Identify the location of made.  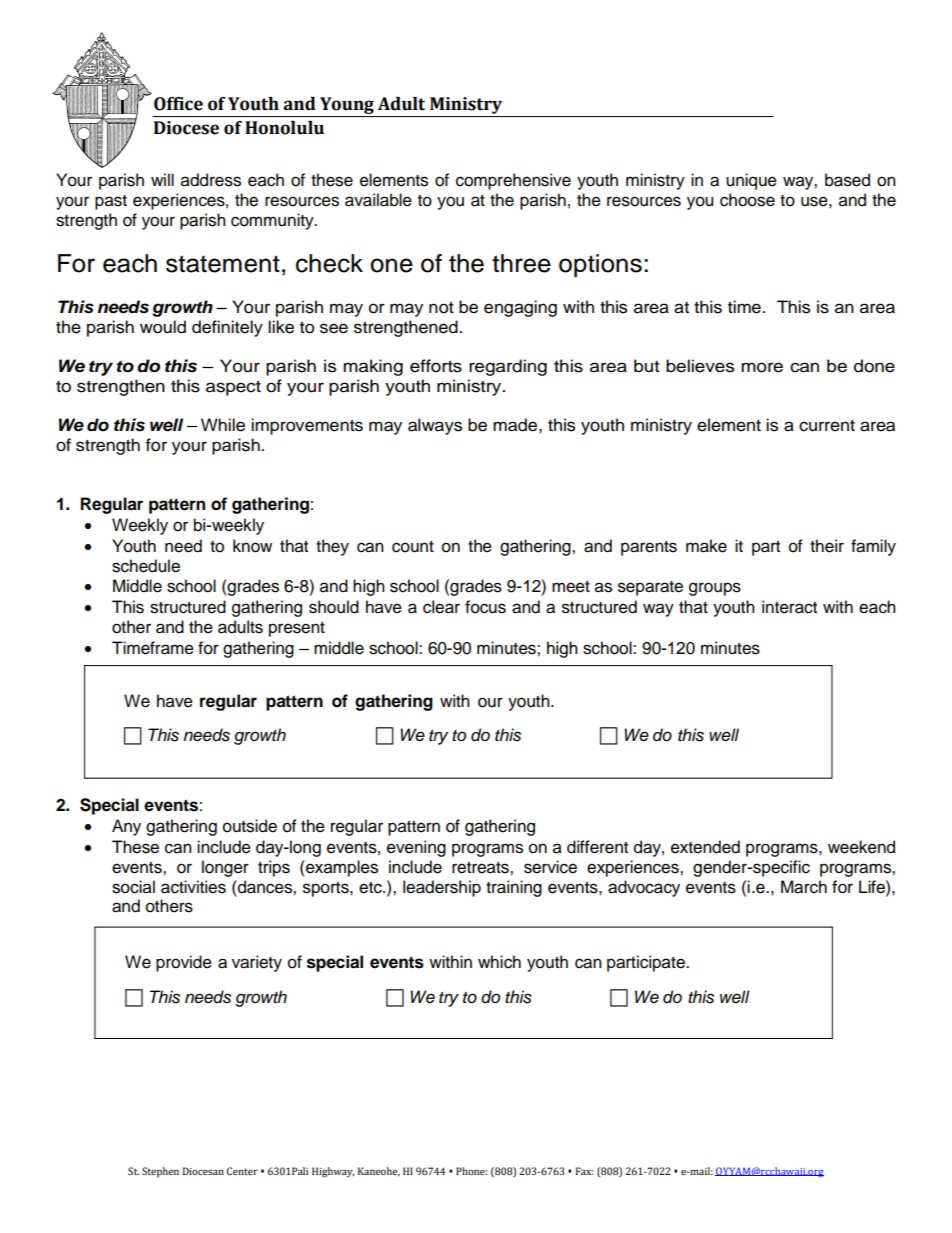
(515, 425).
